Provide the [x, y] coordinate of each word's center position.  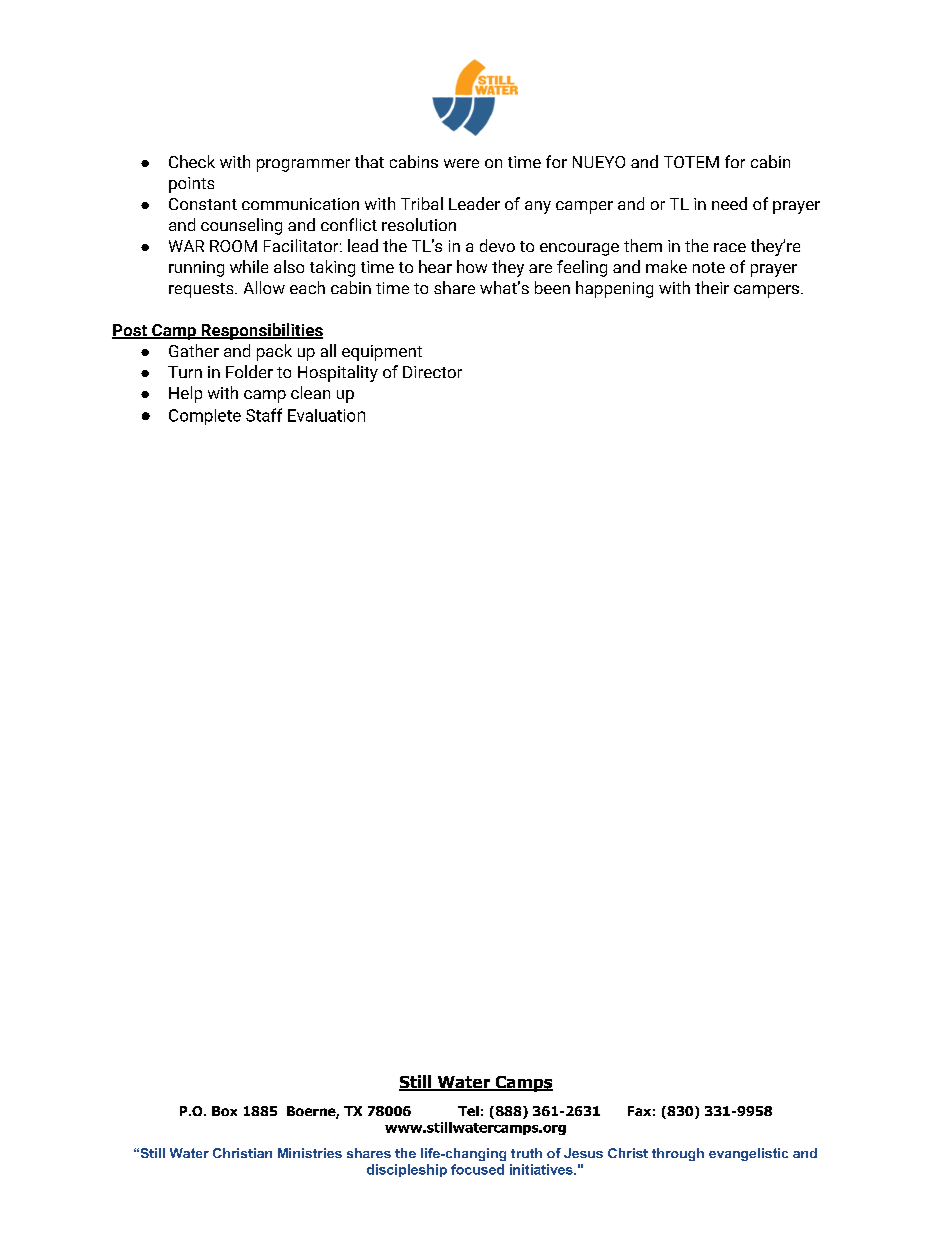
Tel [468, 1111]
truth [526, 1153]
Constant [203, 204]
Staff [264, 415]
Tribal [422, 203]
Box [224, 1111]
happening [614, 289]
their [712, 287]
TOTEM [691, 162]
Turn [185, 372]
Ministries [310, 1153]
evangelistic [748, 1154]
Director [432, 372]
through [678, 1154]
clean [310, 392]
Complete [205, 417]
